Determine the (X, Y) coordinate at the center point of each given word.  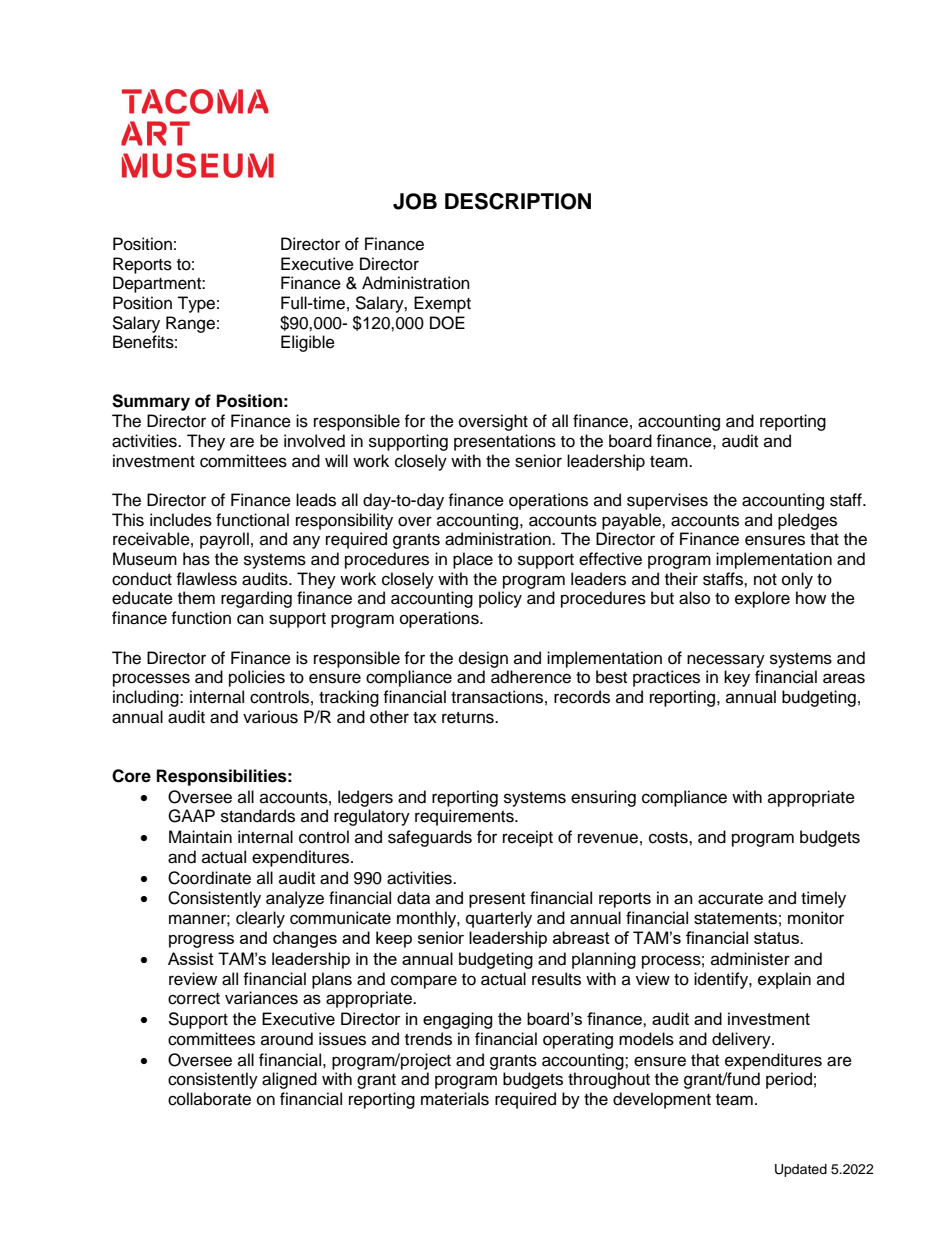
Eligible (308, 343)
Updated (801, 1170)
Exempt (442, 304)
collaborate (209, 1099)
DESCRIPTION (518, 201)
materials (455, 1099)
